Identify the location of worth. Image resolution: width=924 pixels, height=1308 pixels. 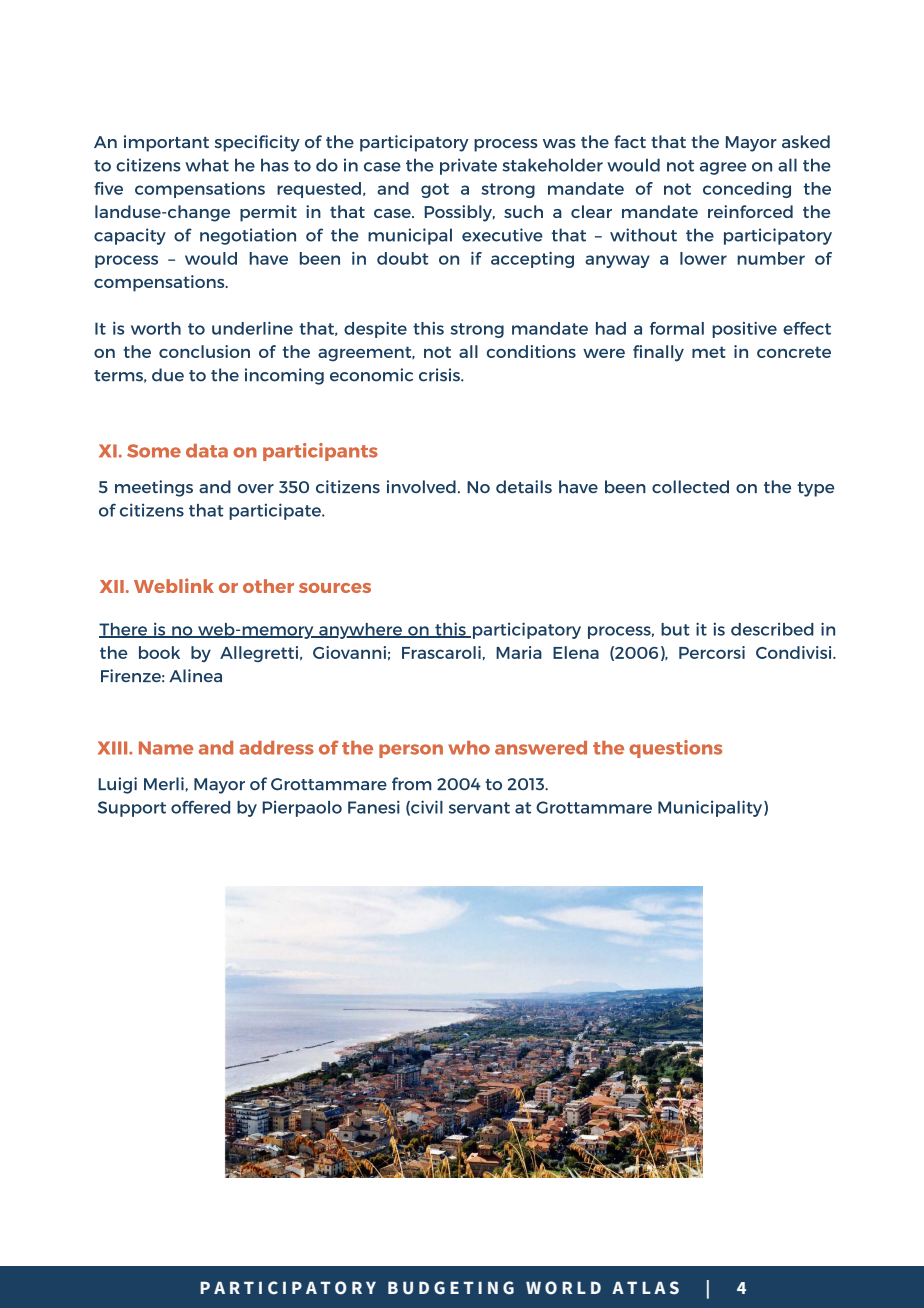
(156, 328).
